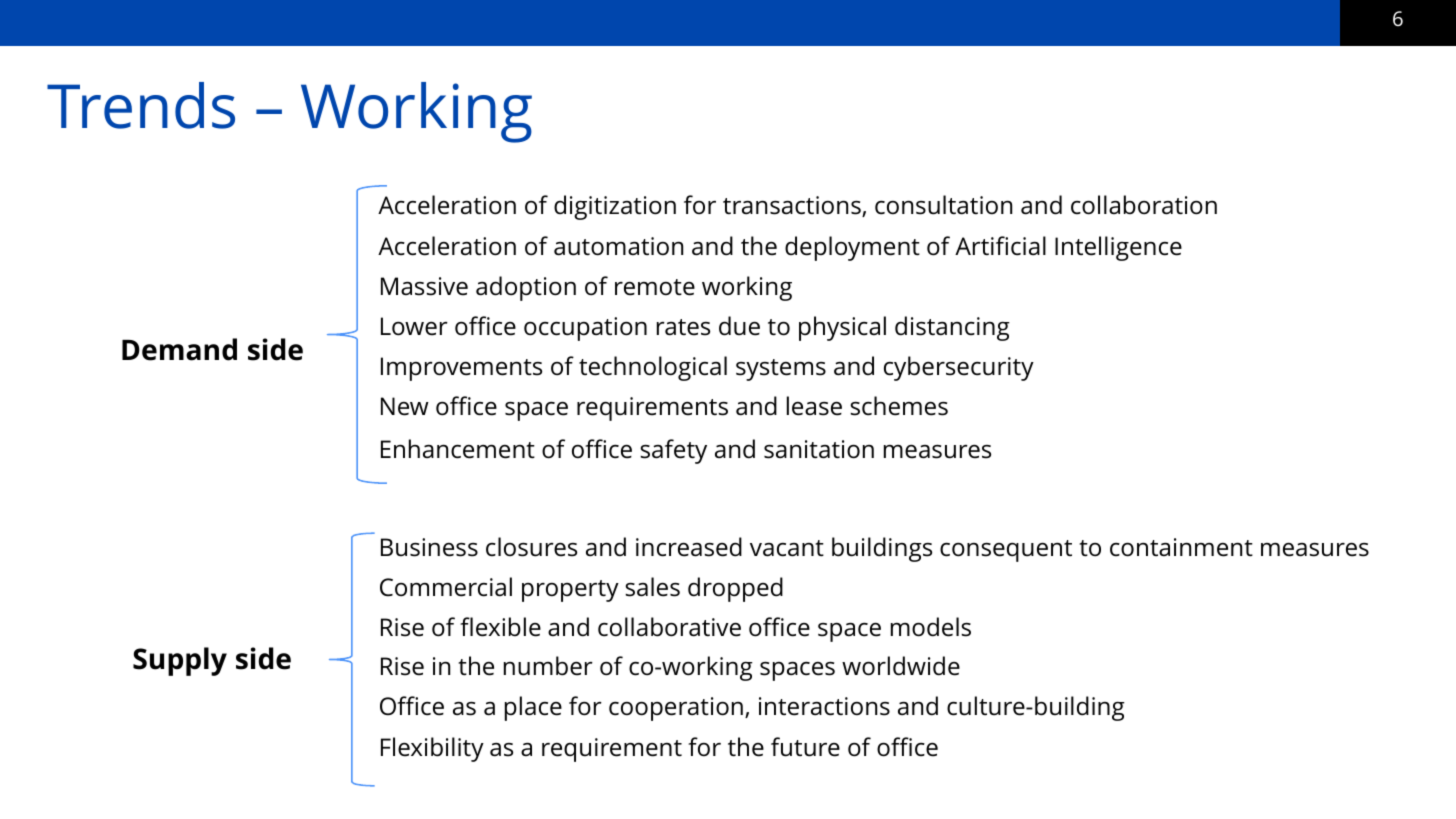 Image resolution: width=1456 pixels, height=819 pixels. I want to click on Trends, so click(141, 105).
